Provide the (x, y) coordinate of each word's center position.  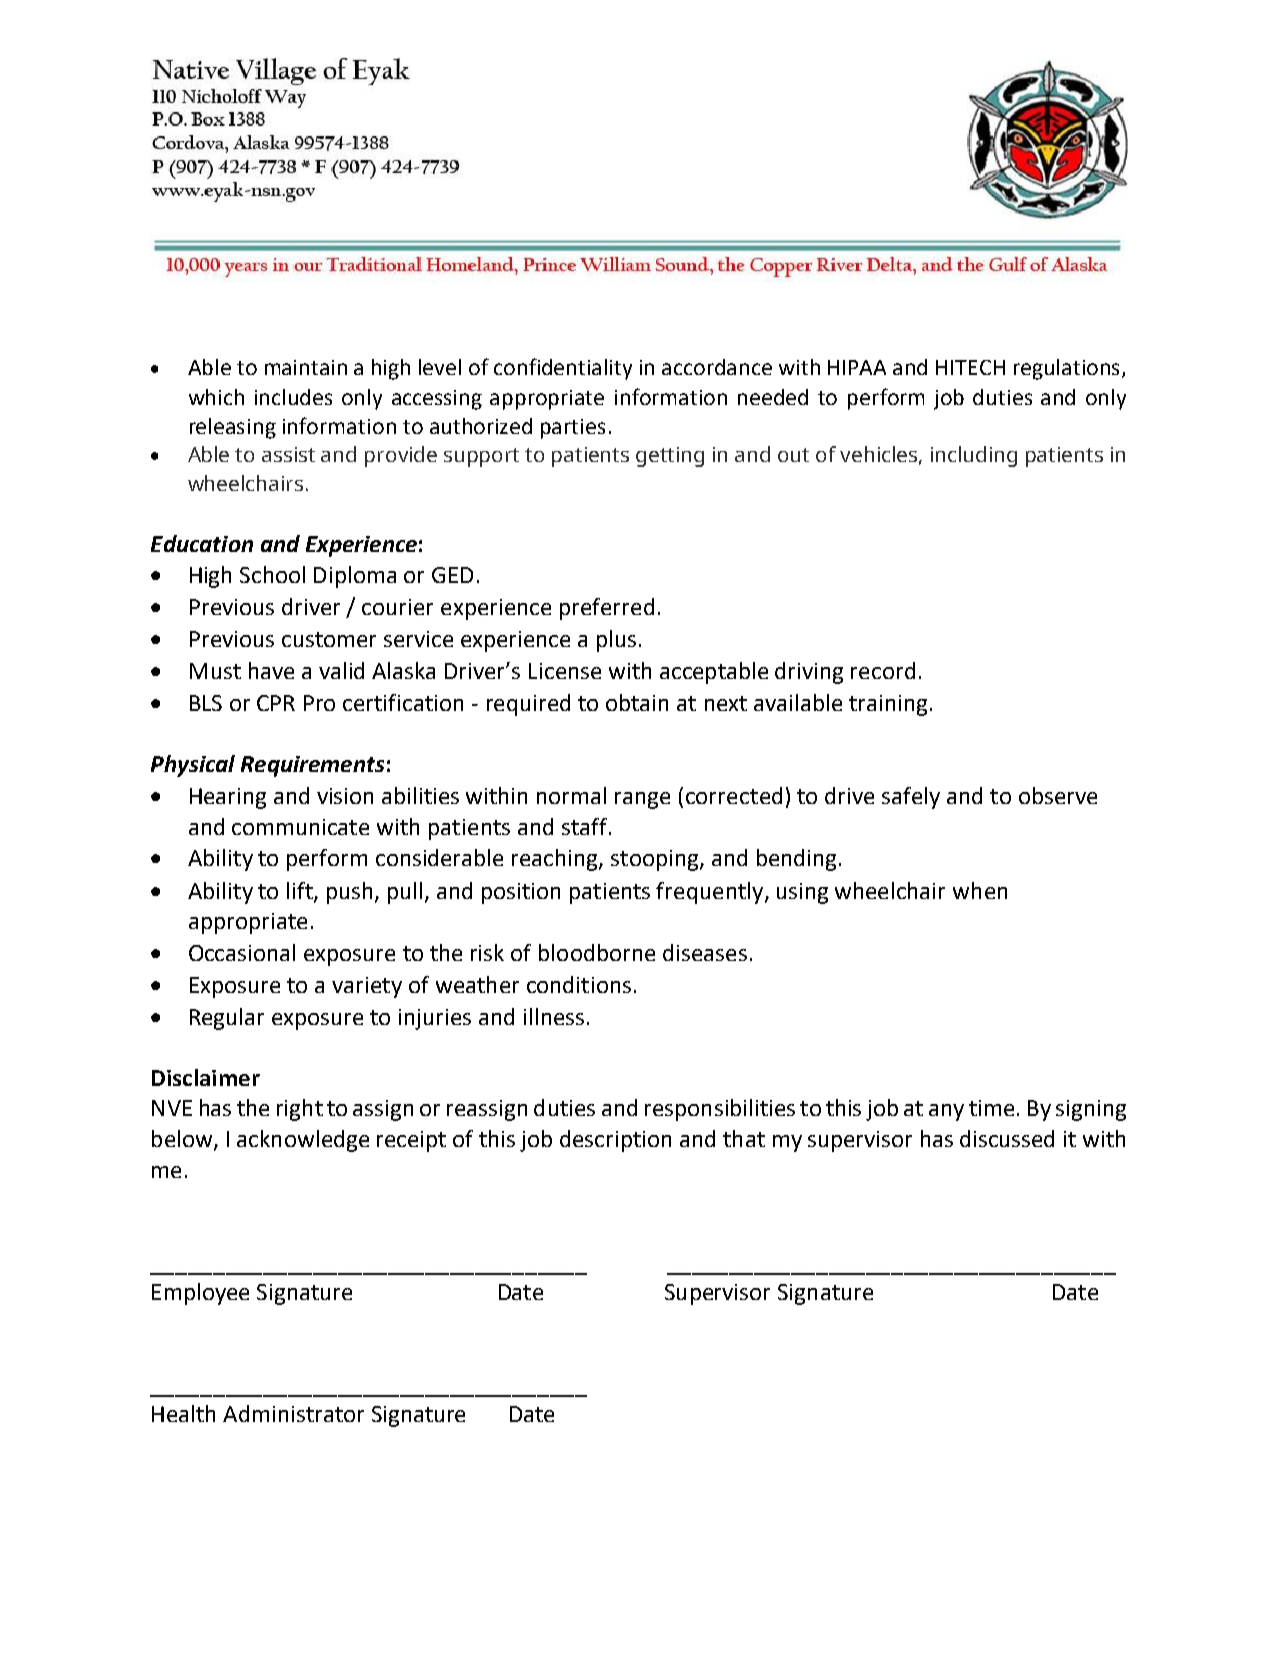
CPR (276, 703)
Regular (227, 1019)
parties (573, 429)
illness (554, 1016)
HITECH (970, 367)
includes (293, 397)
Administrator (293, 1413)
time (991, 1108)
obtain (637, 702)
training (888, 705)
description (615, 1141)
